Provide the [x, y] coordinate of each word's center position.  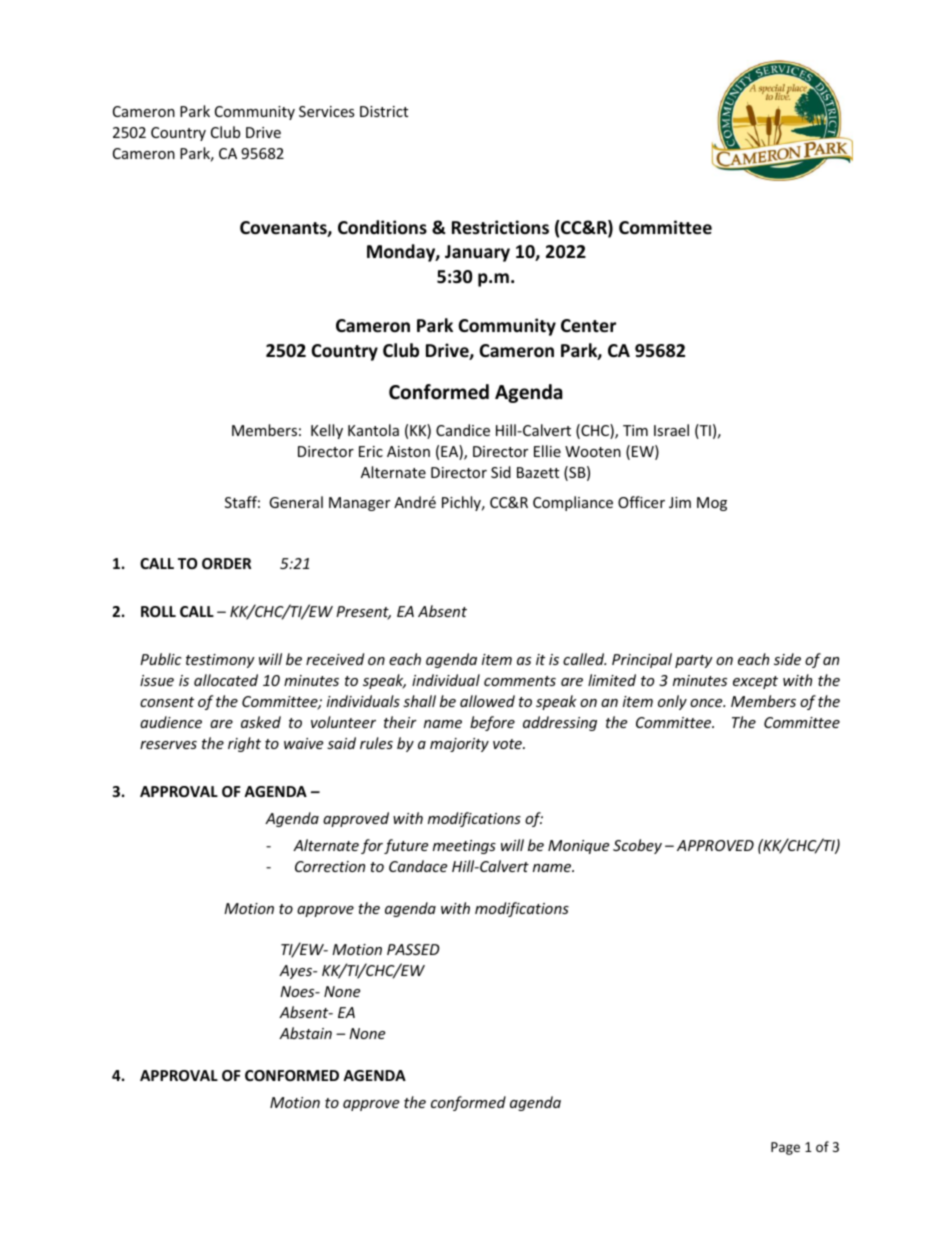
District [384, 111]
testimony [220, 661]
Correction [330, 866]
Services [327, 111]
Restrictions [500, 227]
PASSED [413, 949]
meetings [464, 847]
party [694, 661]
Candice [463, 430]
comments [520, 681]
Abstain [305, 1033]
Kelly [327, 431]
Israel [671, 430]
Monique [578, 847]
